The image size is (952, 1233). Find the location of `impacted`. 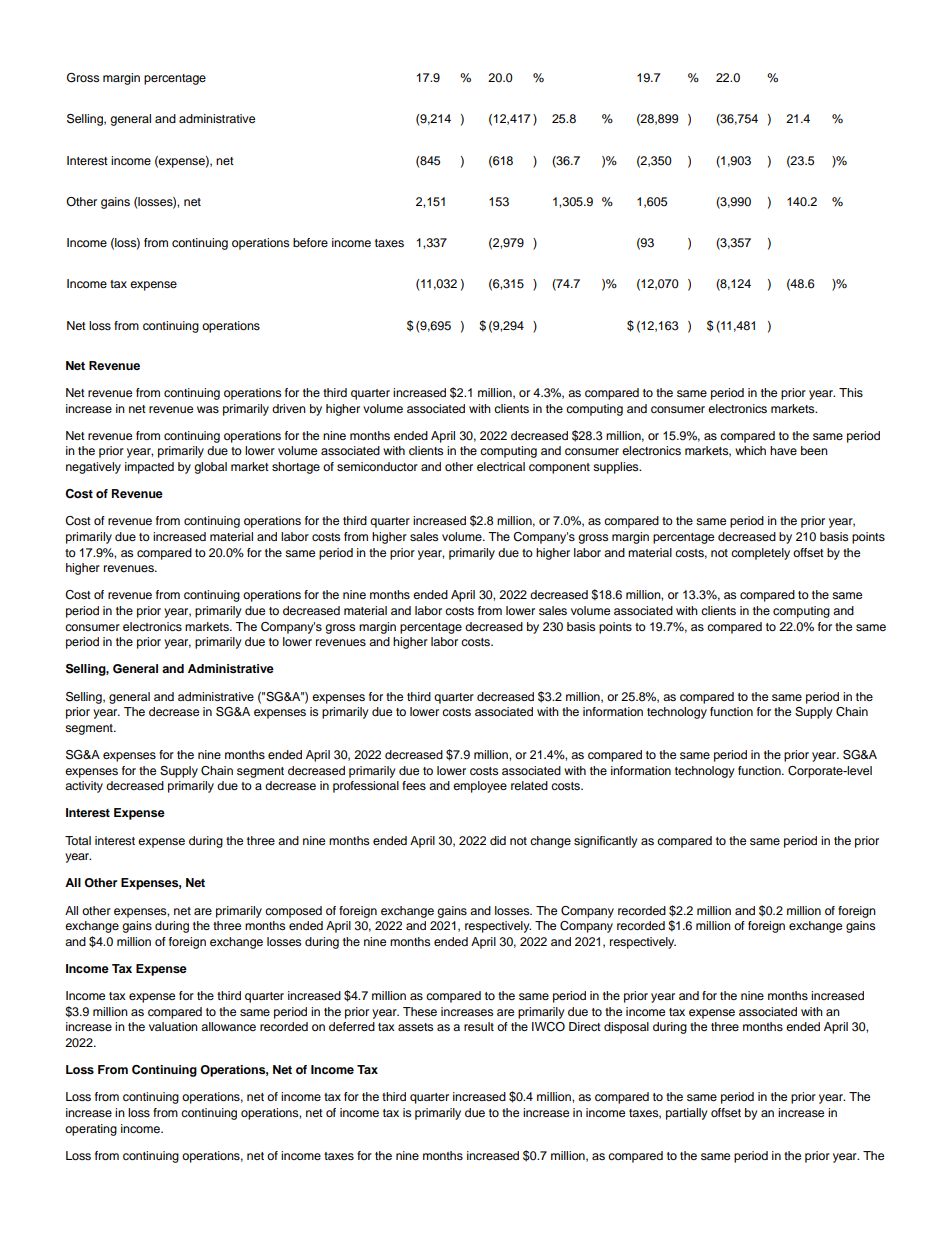

impacted is located at coordinates (149, 468).
